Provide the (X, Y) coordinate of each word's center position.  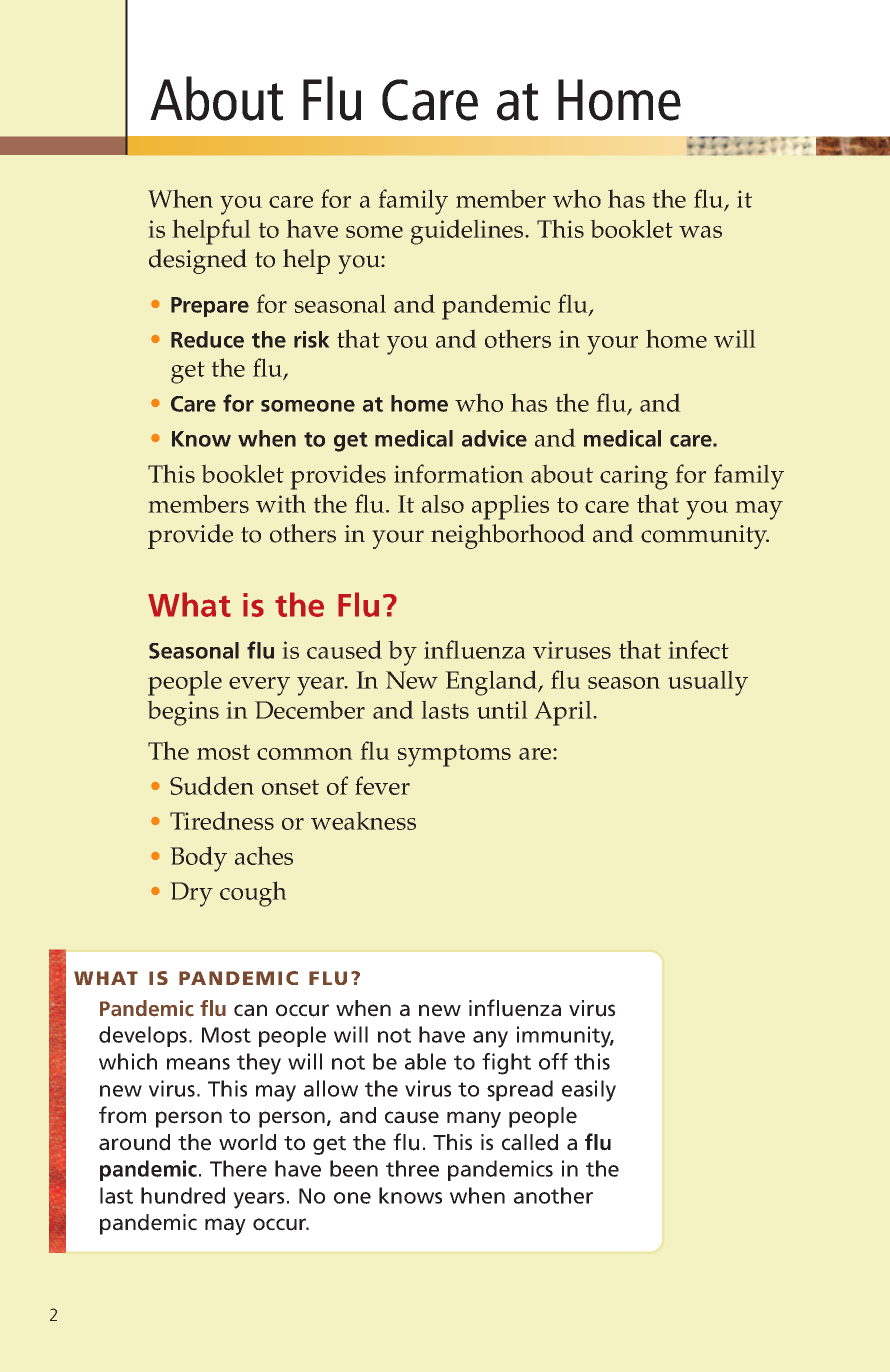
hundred (183, 1195)
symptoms (454, 756)
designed (198, 261)
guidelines (467, 232)
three (412, 1168)
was (700, 232)
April (563, 713)
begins (183, 713)
